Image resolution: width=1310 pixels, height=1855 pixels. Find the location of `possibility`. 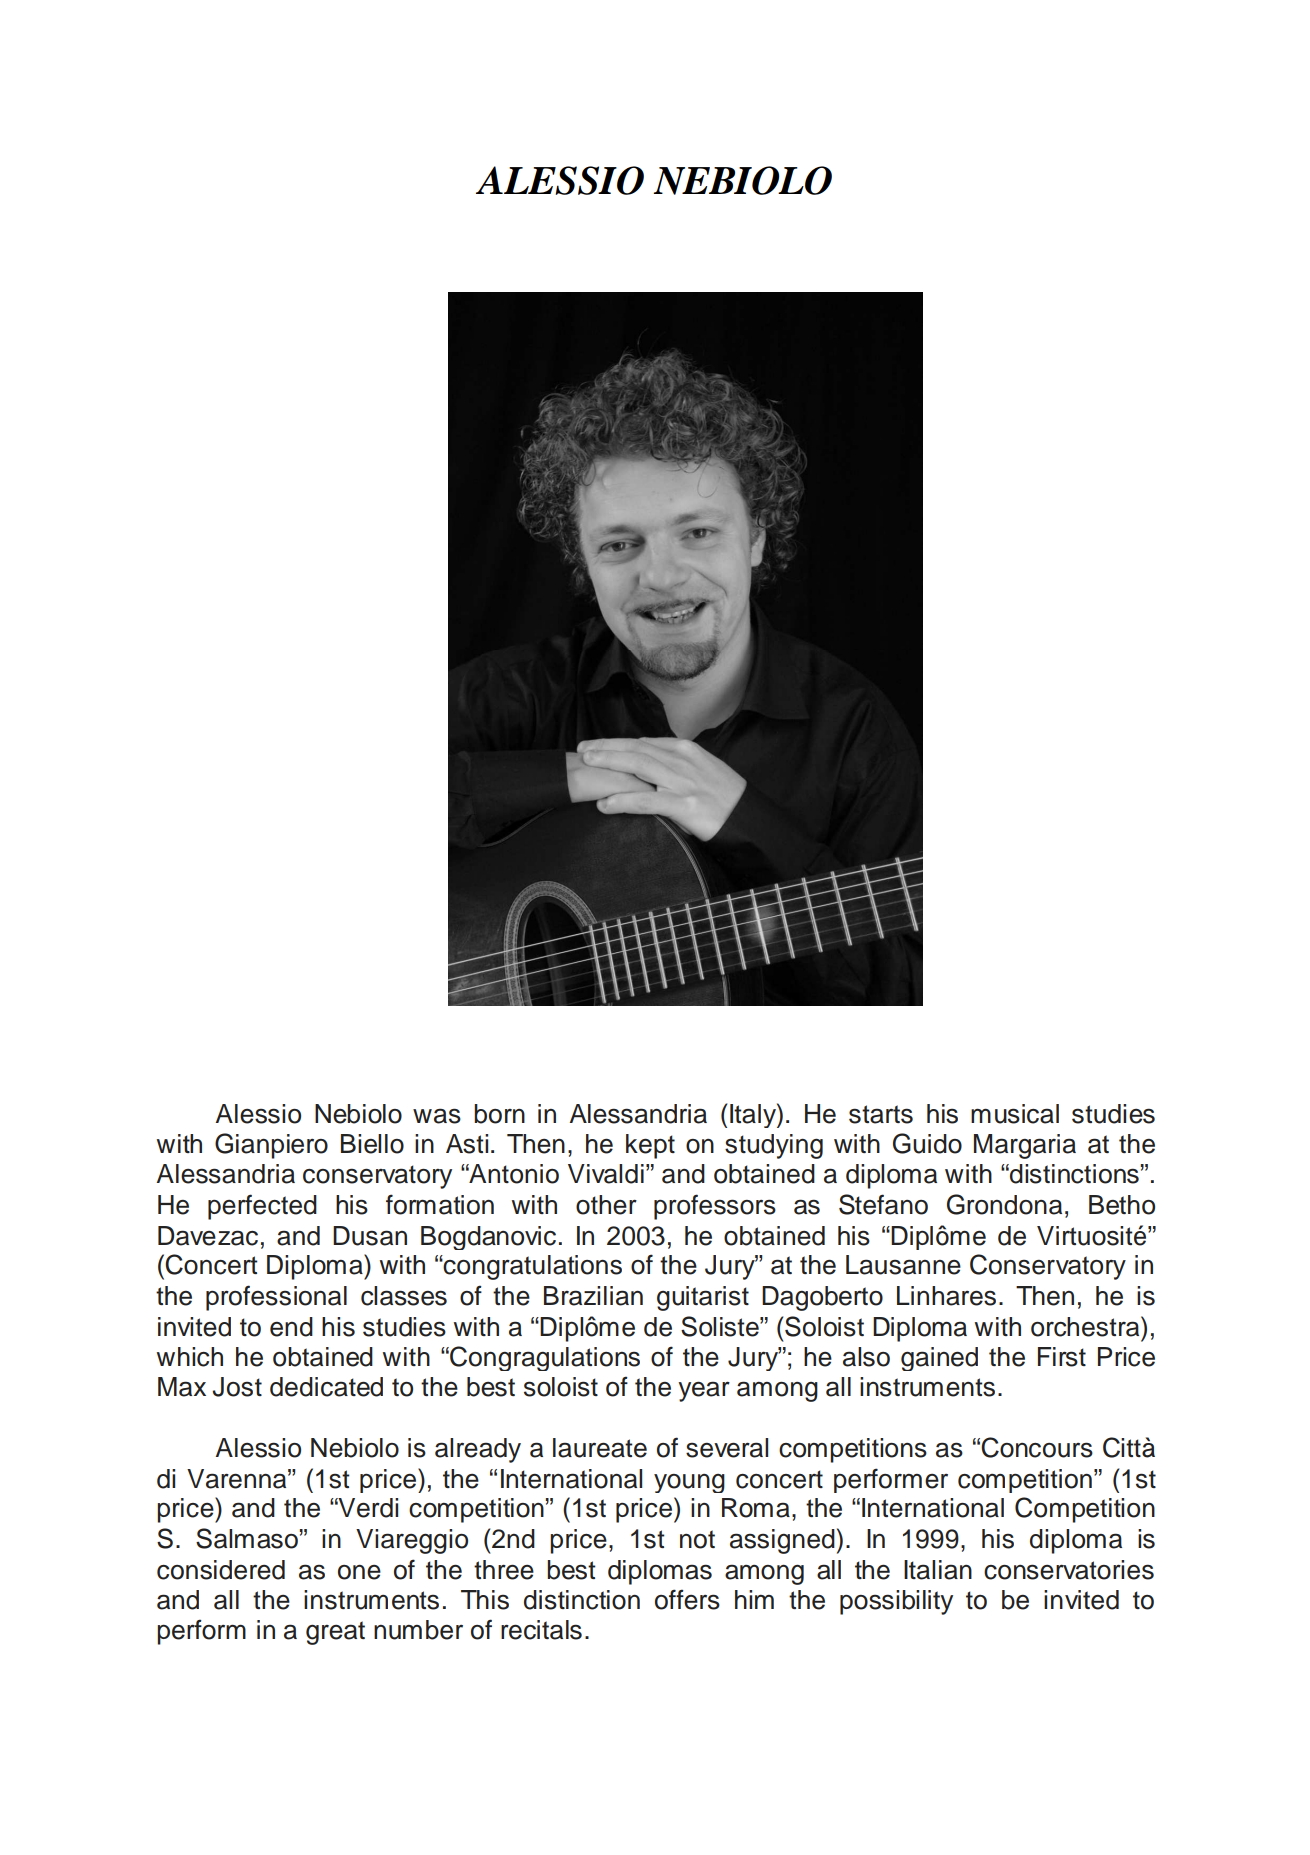

possibility is located at coordinates (896, 1602).
